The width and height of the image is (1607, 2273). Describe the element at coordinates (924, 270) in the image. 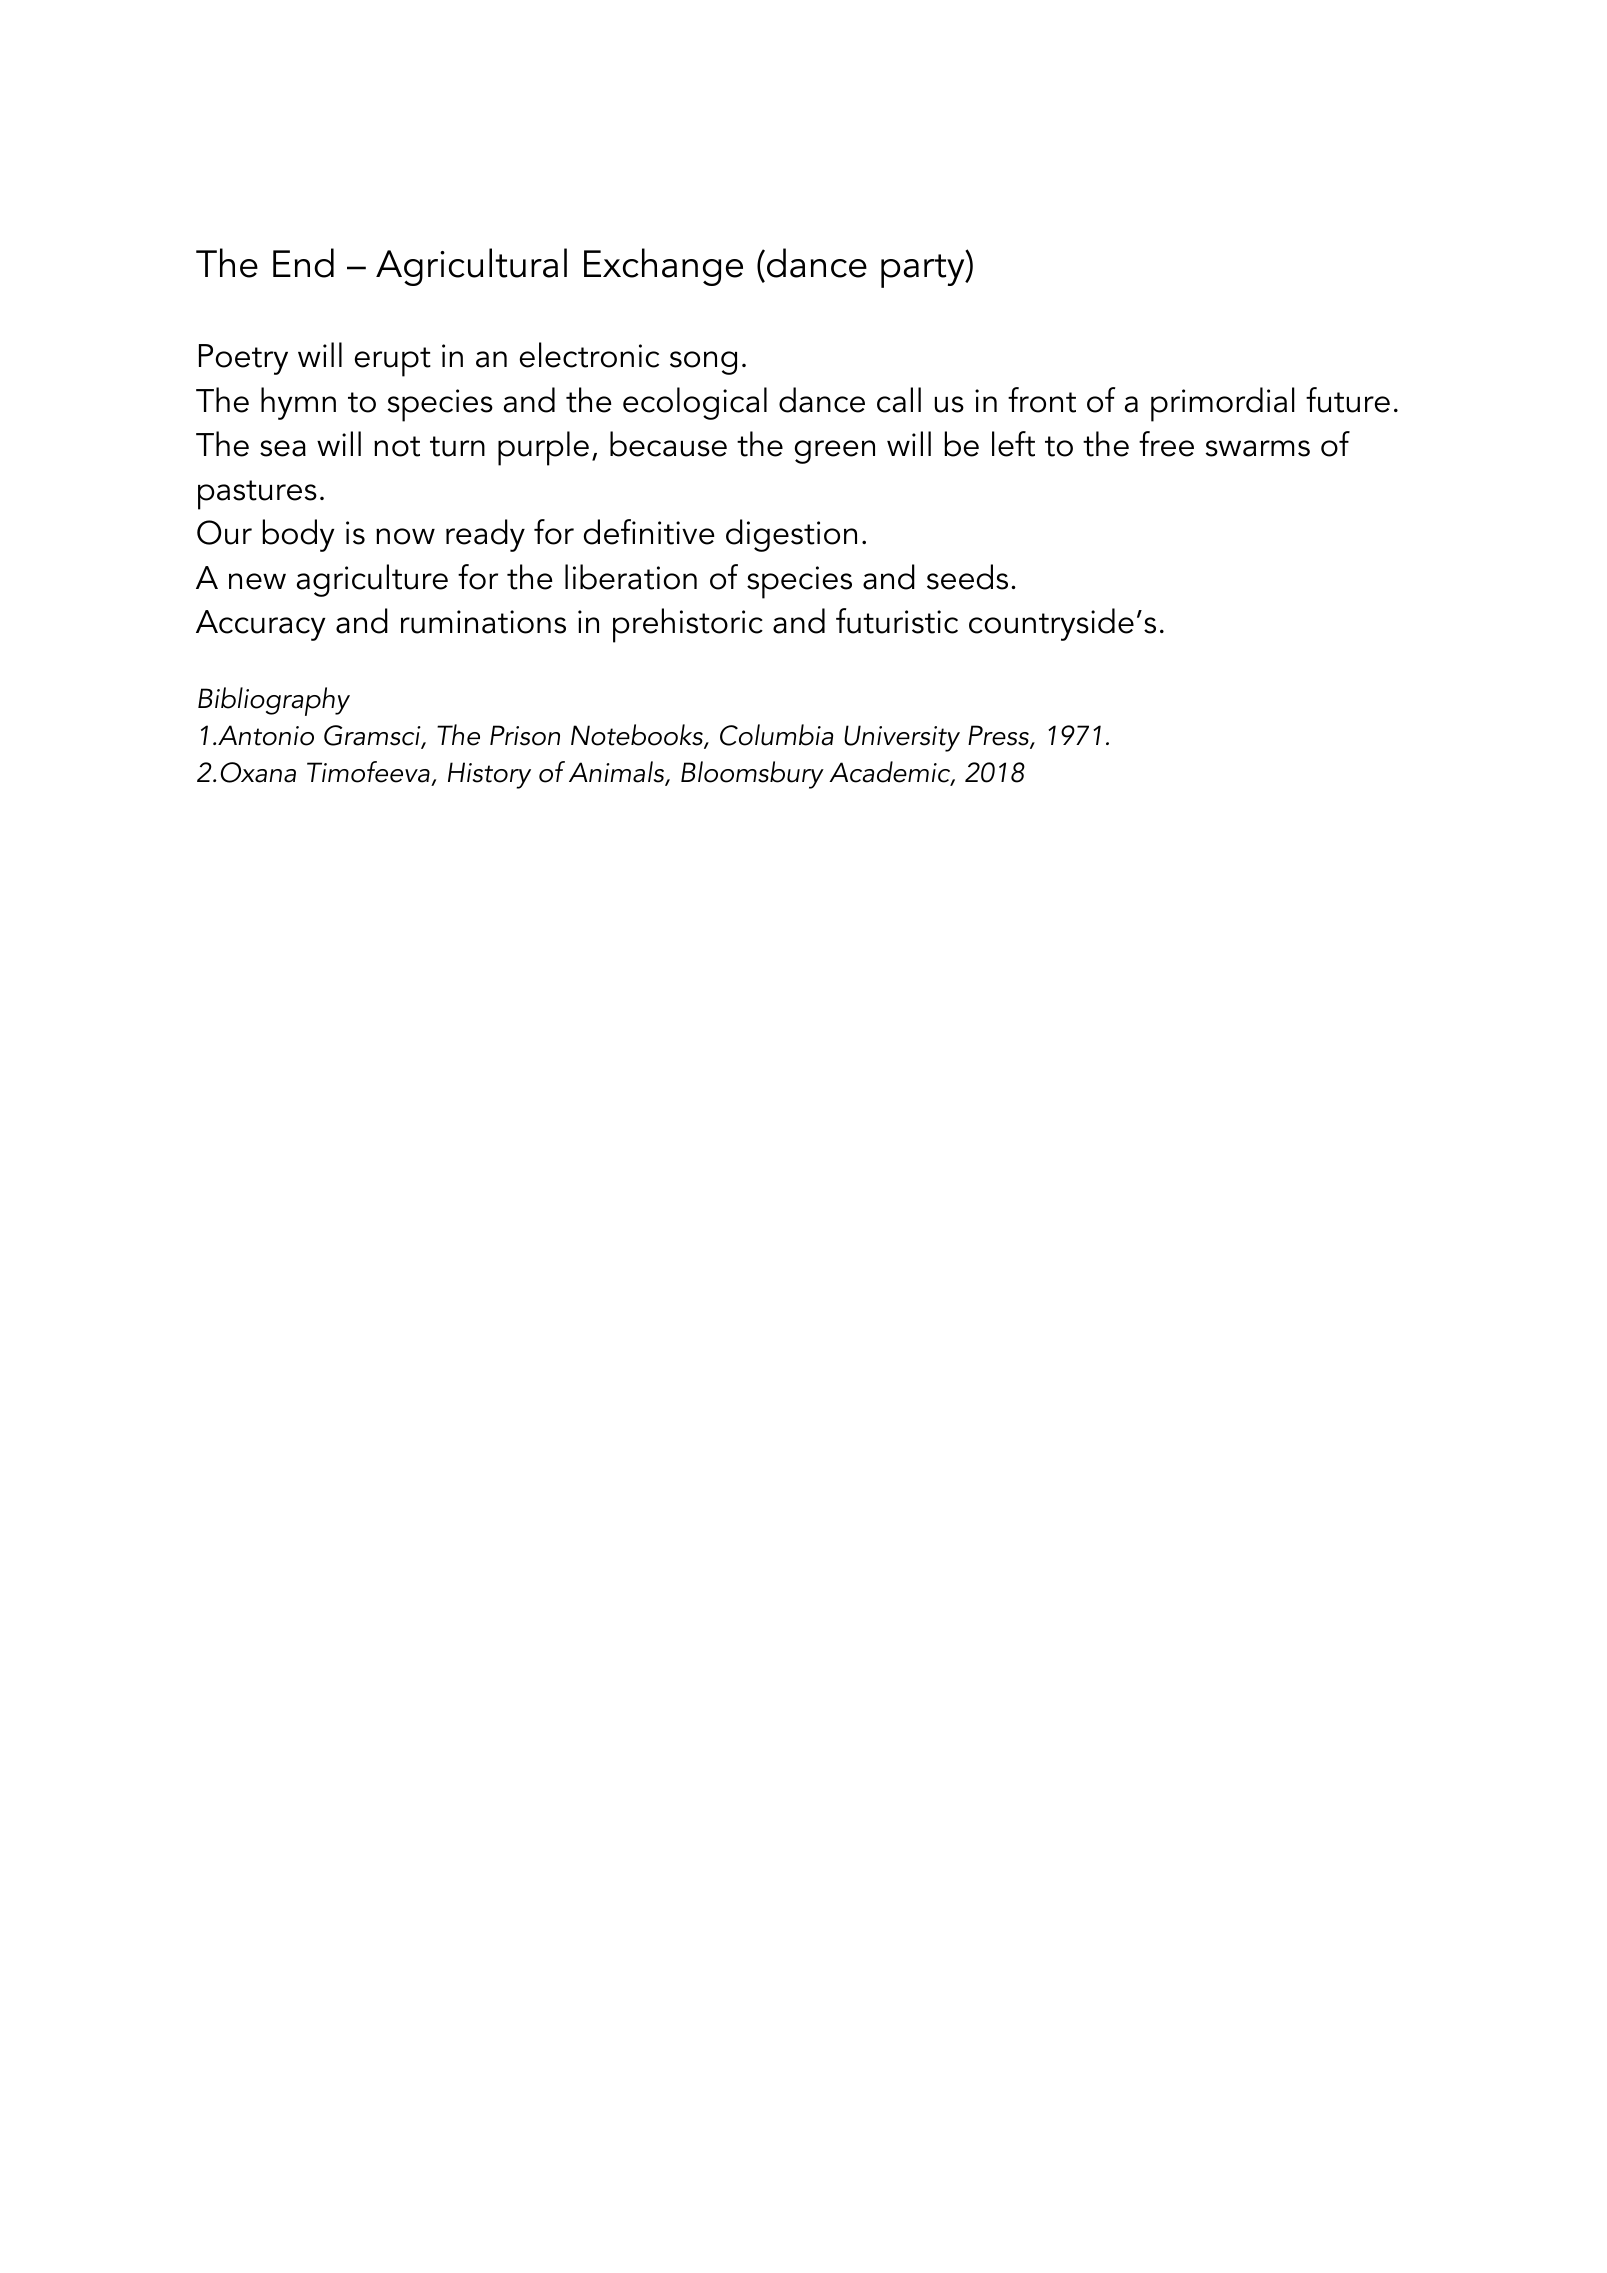

I see `party` at that location.
